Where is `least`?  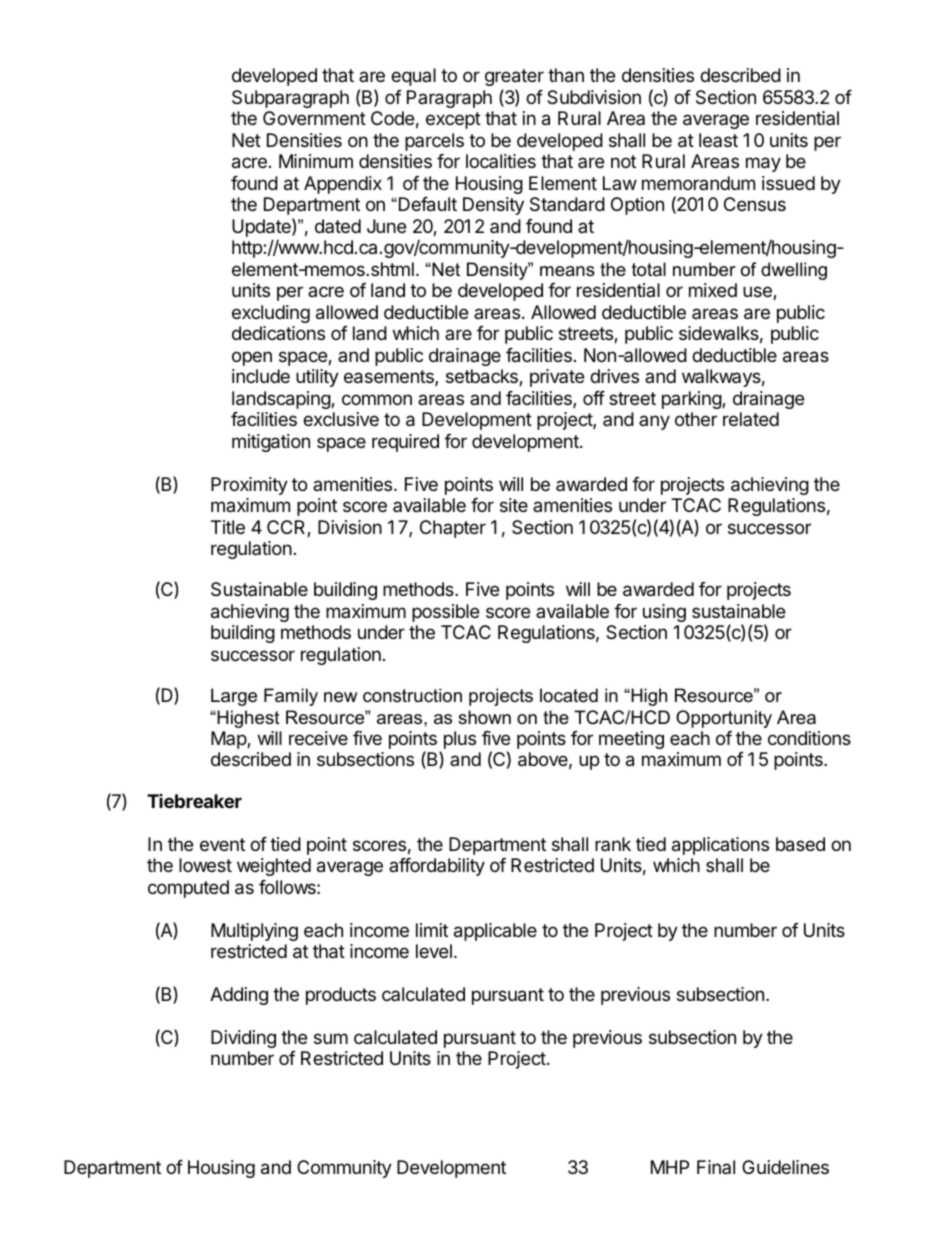 least is located at coordinates (718, 140).
